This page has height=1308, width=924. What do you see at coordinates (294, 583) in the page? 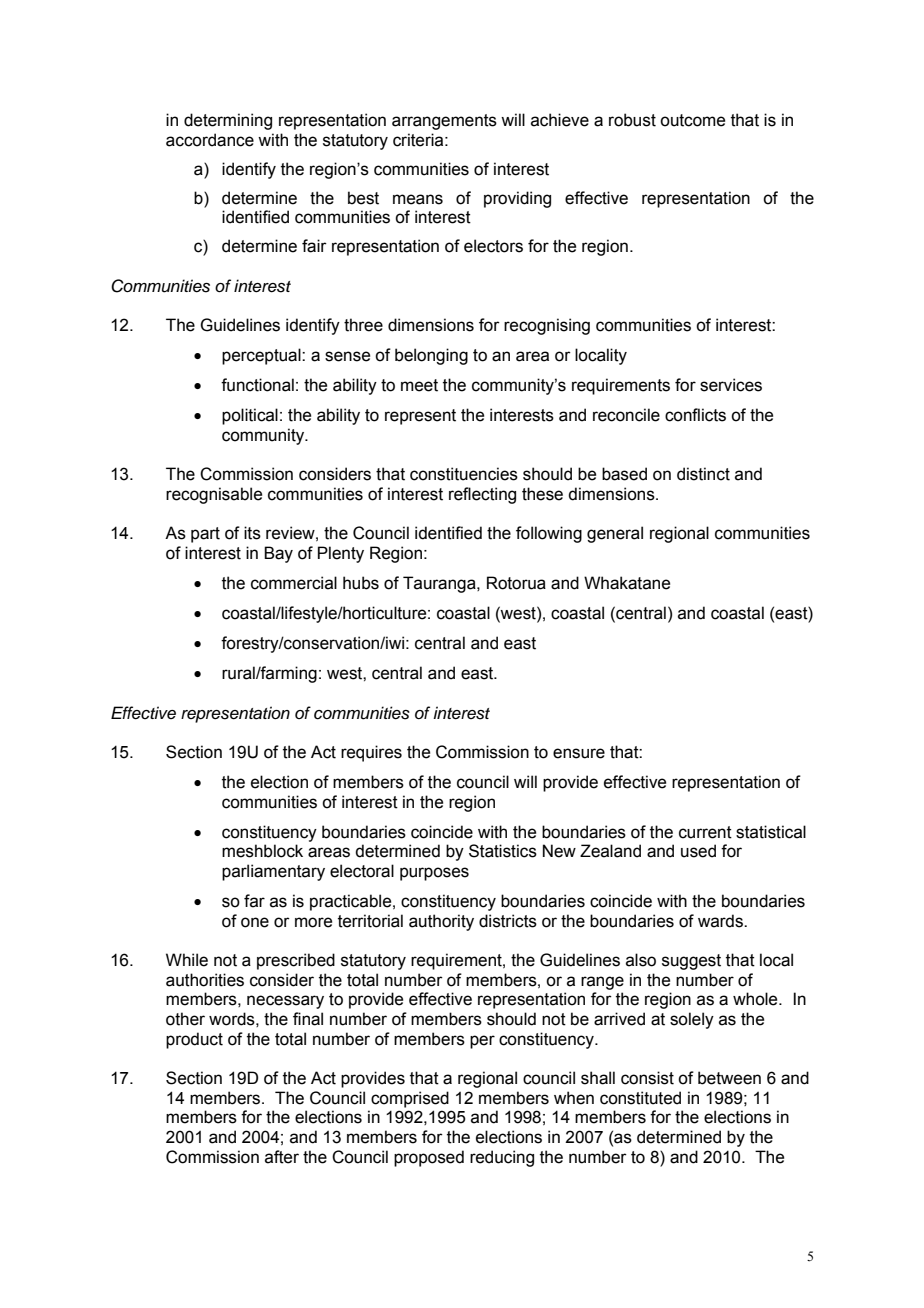
I see `commercial` at bounding box center [294, 583].
